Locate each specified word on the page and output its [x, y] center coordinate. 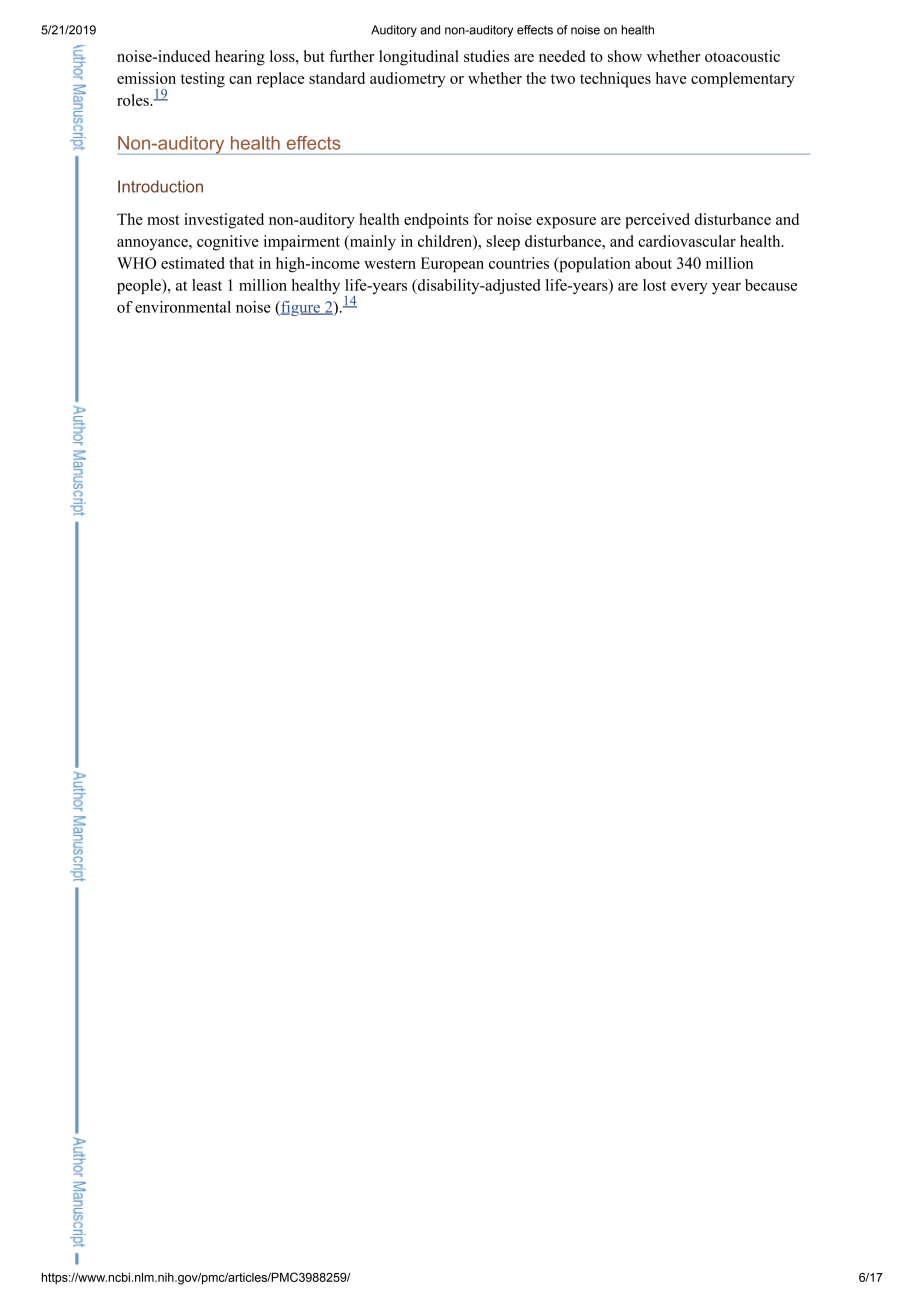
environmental [183, 307]
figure [300, 308]
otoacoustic [742, 56]
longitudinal [419, 58]
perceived [657, 221]
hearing [240, 58]
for [483, 219]
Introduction [160, 186]
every [689, 288]
